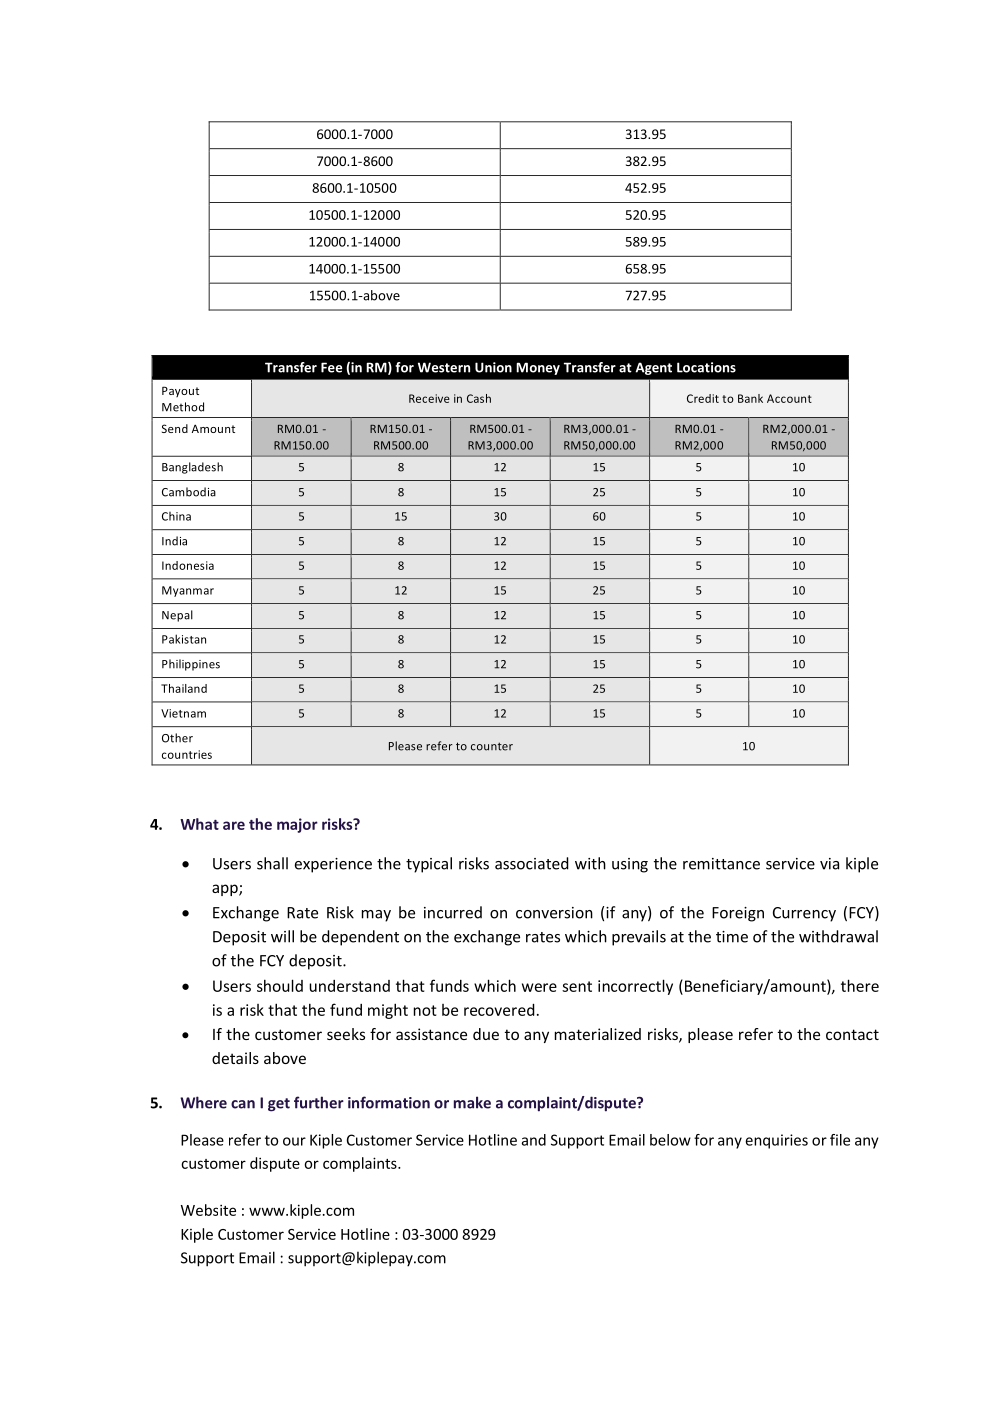 The height and width of the screenshot is (1414, 1000). I want to click on are, so click(234, 825).
